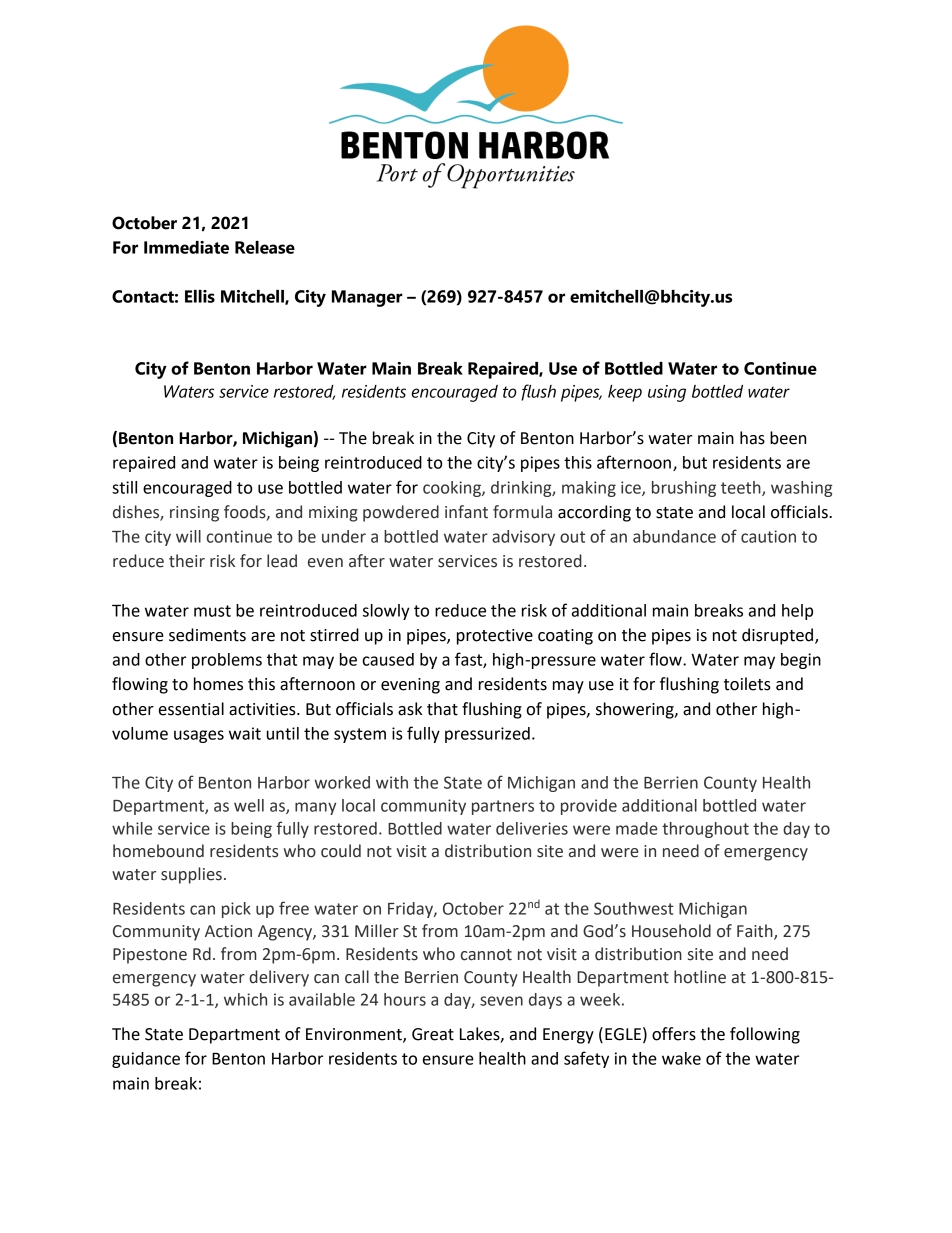 The image size is (952, 1233). Describe the element at coordinates (245, 999) in the document. I see `which` at that location.
